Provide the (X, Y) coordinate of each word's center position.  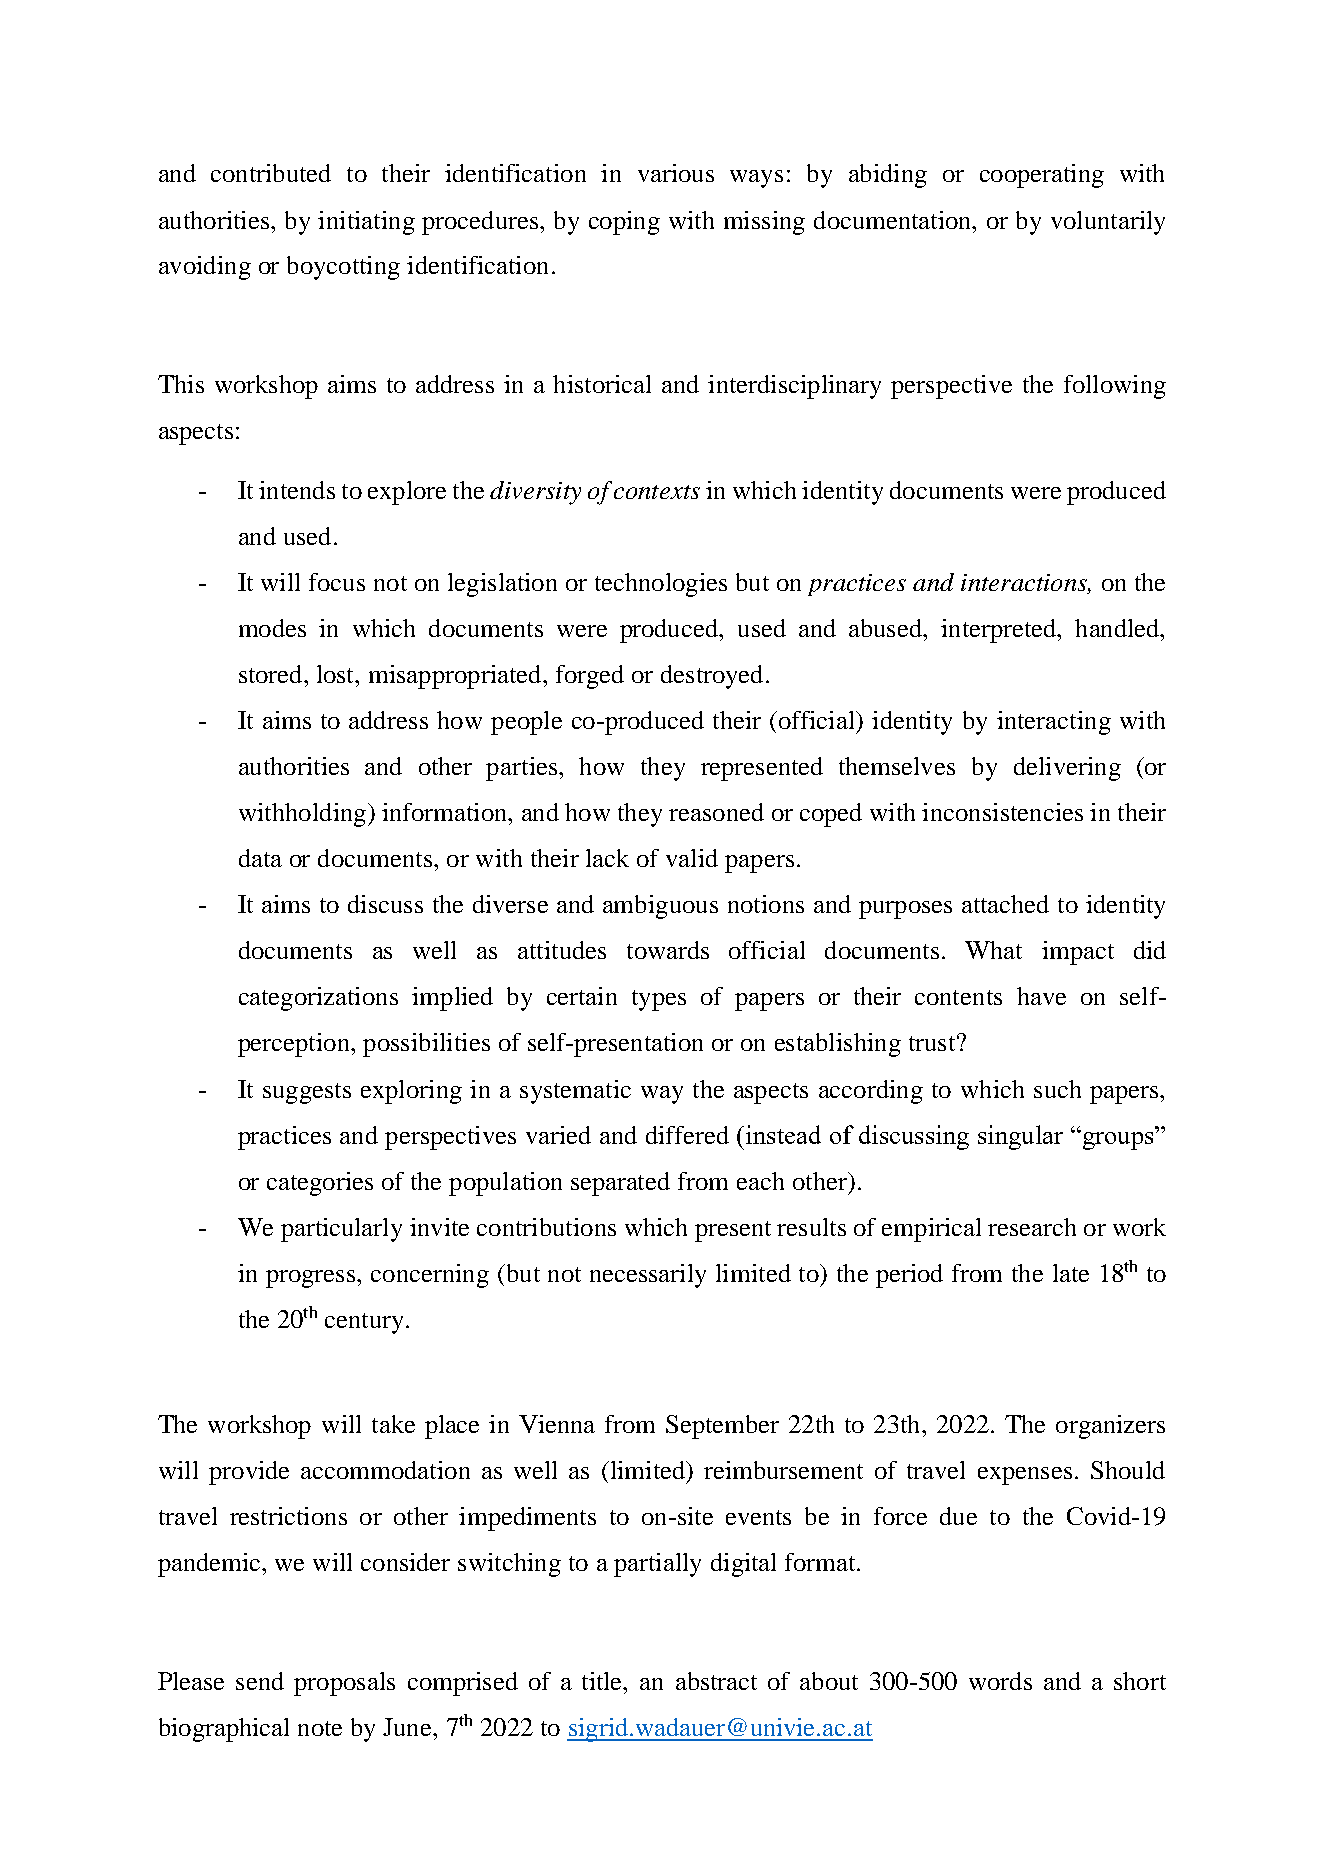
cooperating (1042, 176)
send (260, 1681)
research (1032, 1227)
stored (272, 674)
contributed (271, 173)
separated (620, 1184)
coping (624, 223)
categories (320, 1184)
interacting (1054, 723)
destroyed (712, 677)
